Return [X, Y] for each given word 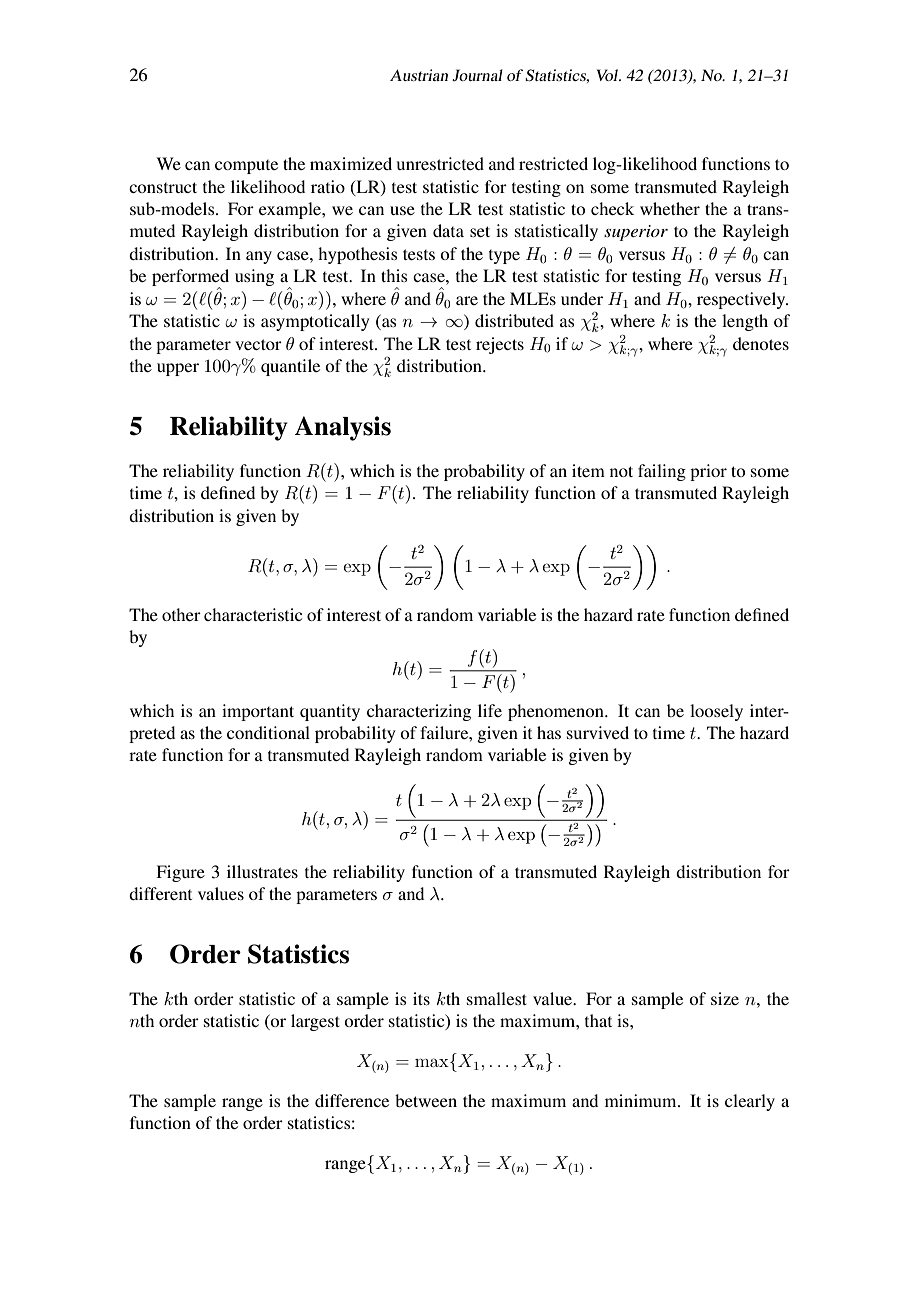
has [549, 732]
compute [246, 167]
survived [598, 732]
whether [670, 208]
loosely [716, 712]
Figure [180, 873]
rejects [500, 345]
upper [178, 369]
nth [142, 1020]
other [181, 614]
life [490, 710]
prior [708, 472]
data [448, 230]
